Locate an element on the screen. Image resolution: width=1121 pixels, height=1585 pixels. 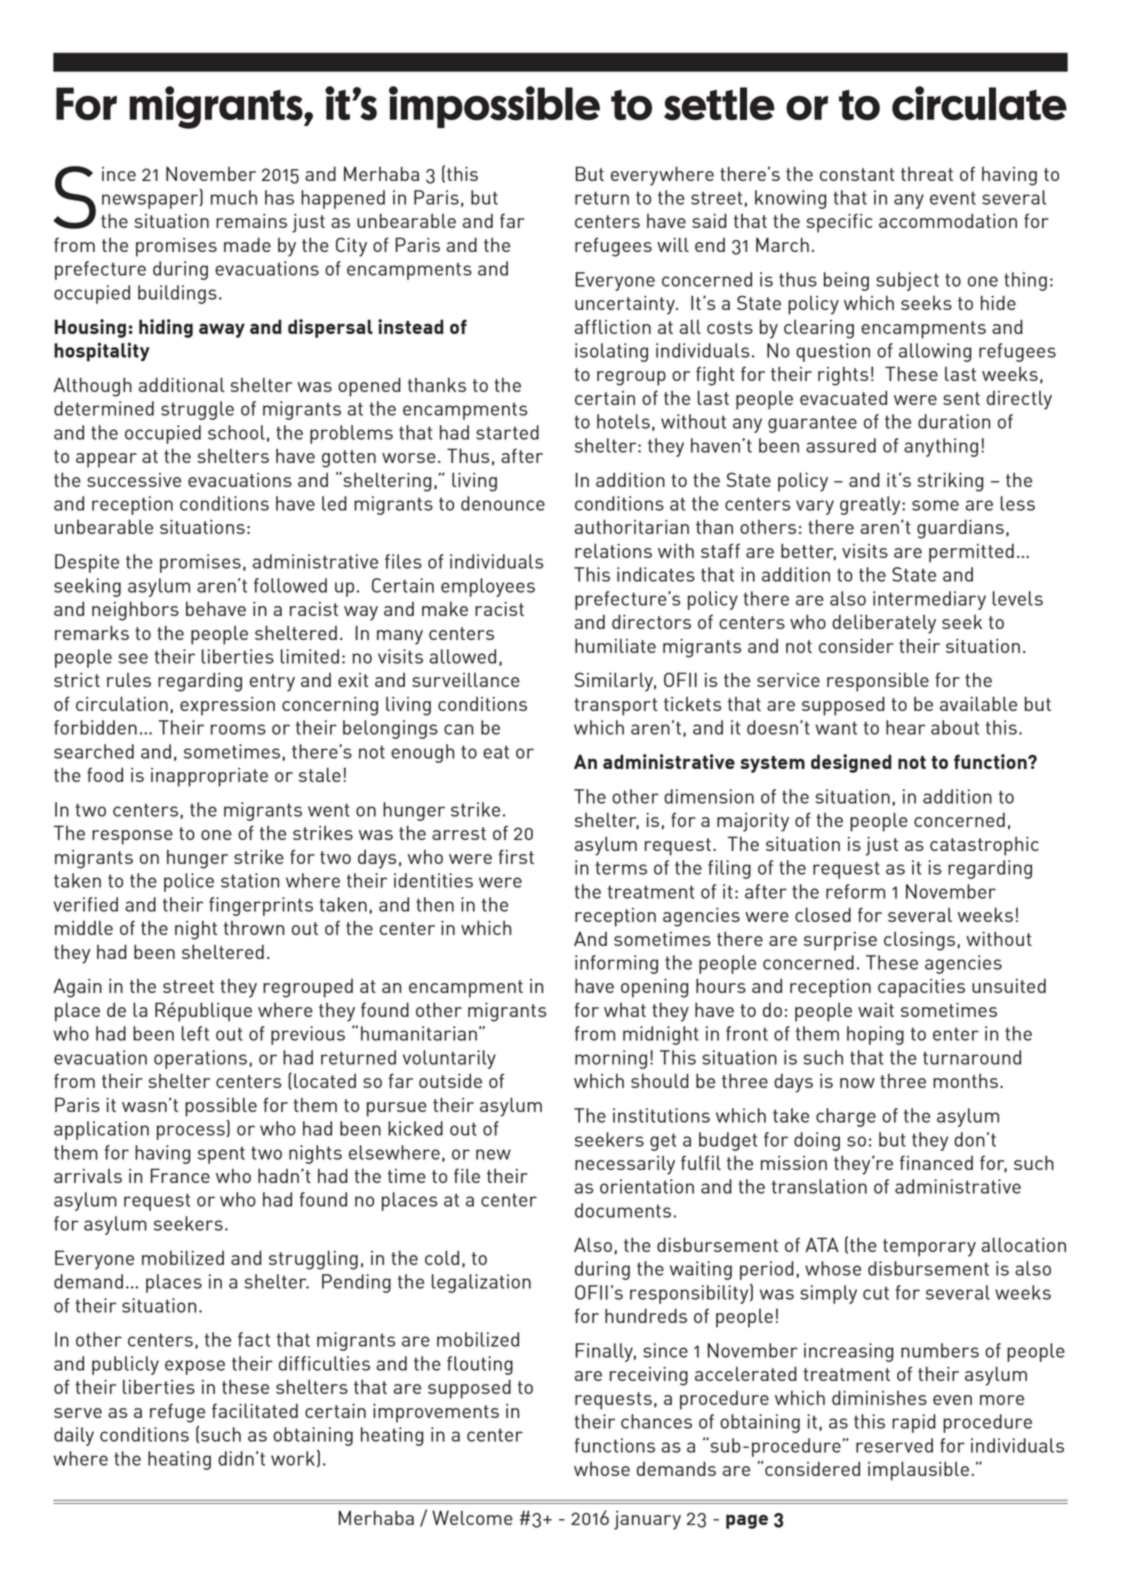
catastrophic is located at coordinates (984, 846).
